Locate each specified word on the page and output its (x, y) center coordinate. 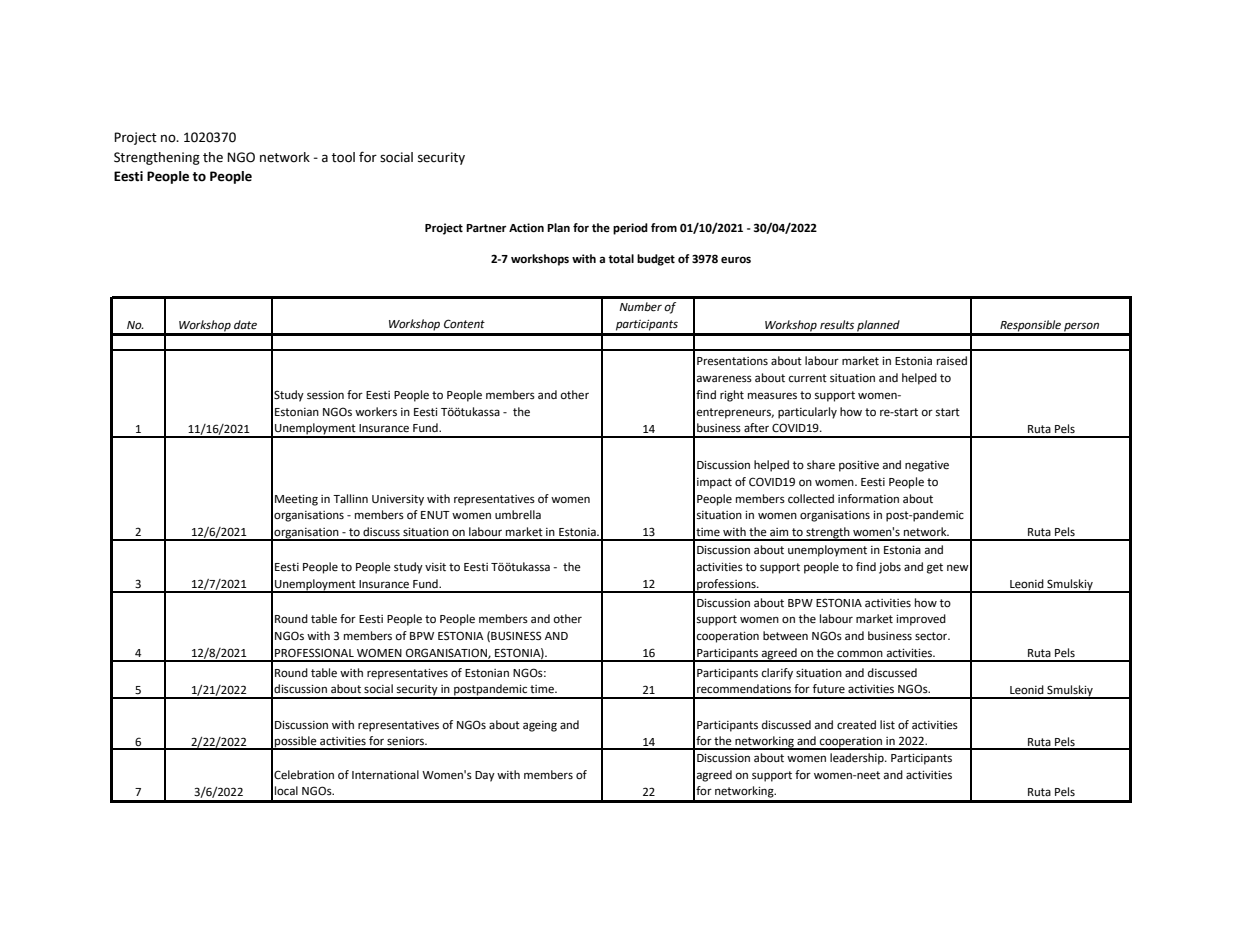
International (385, 775)
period (630, 229)
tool (343, 157)
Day (485, 776)
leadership (858, 759)
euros (736, 260)
